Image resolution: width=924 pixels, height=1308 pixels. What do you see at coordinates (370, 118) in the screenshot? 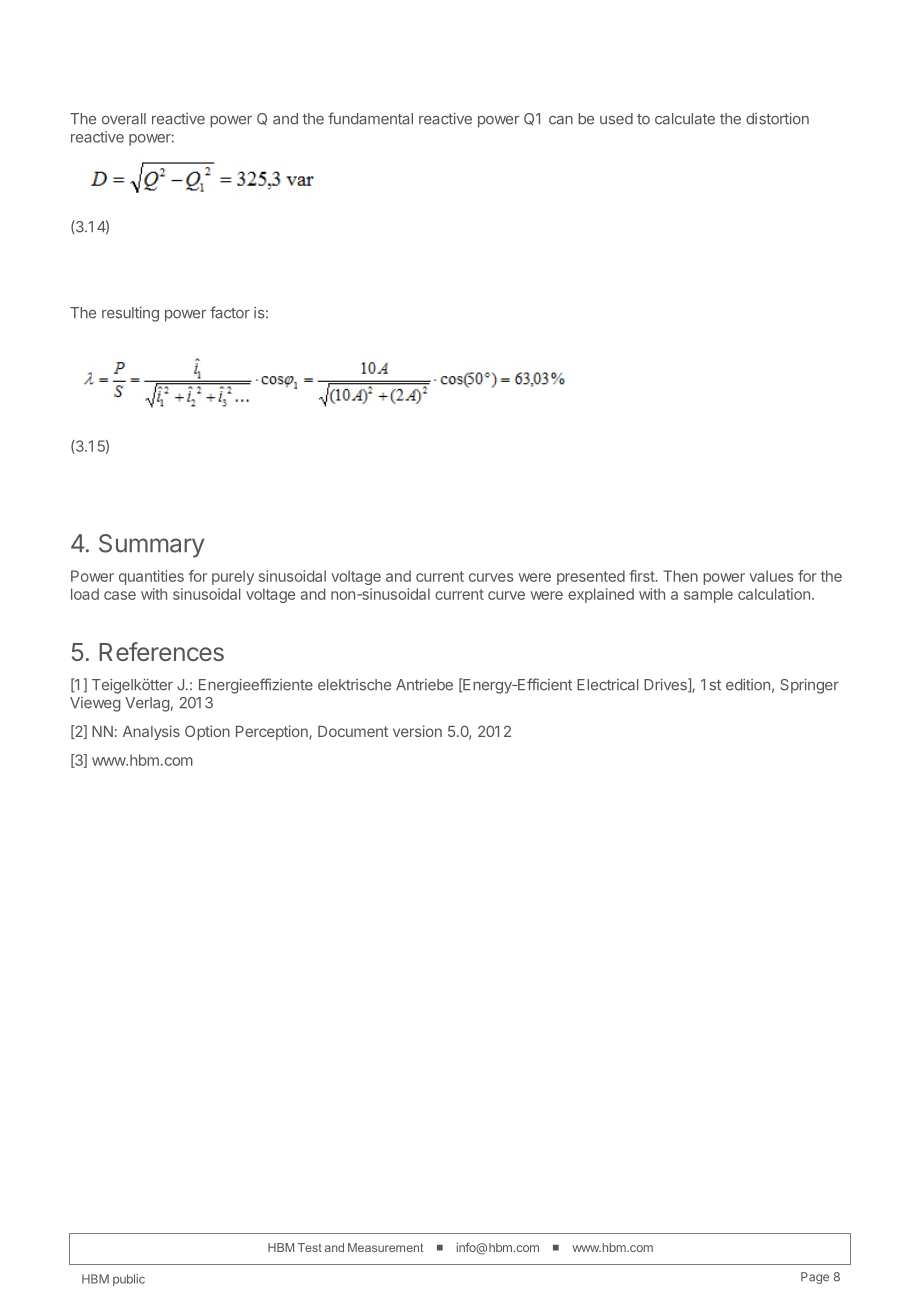
I see `fundamental` at bounding box center [370, 118].
